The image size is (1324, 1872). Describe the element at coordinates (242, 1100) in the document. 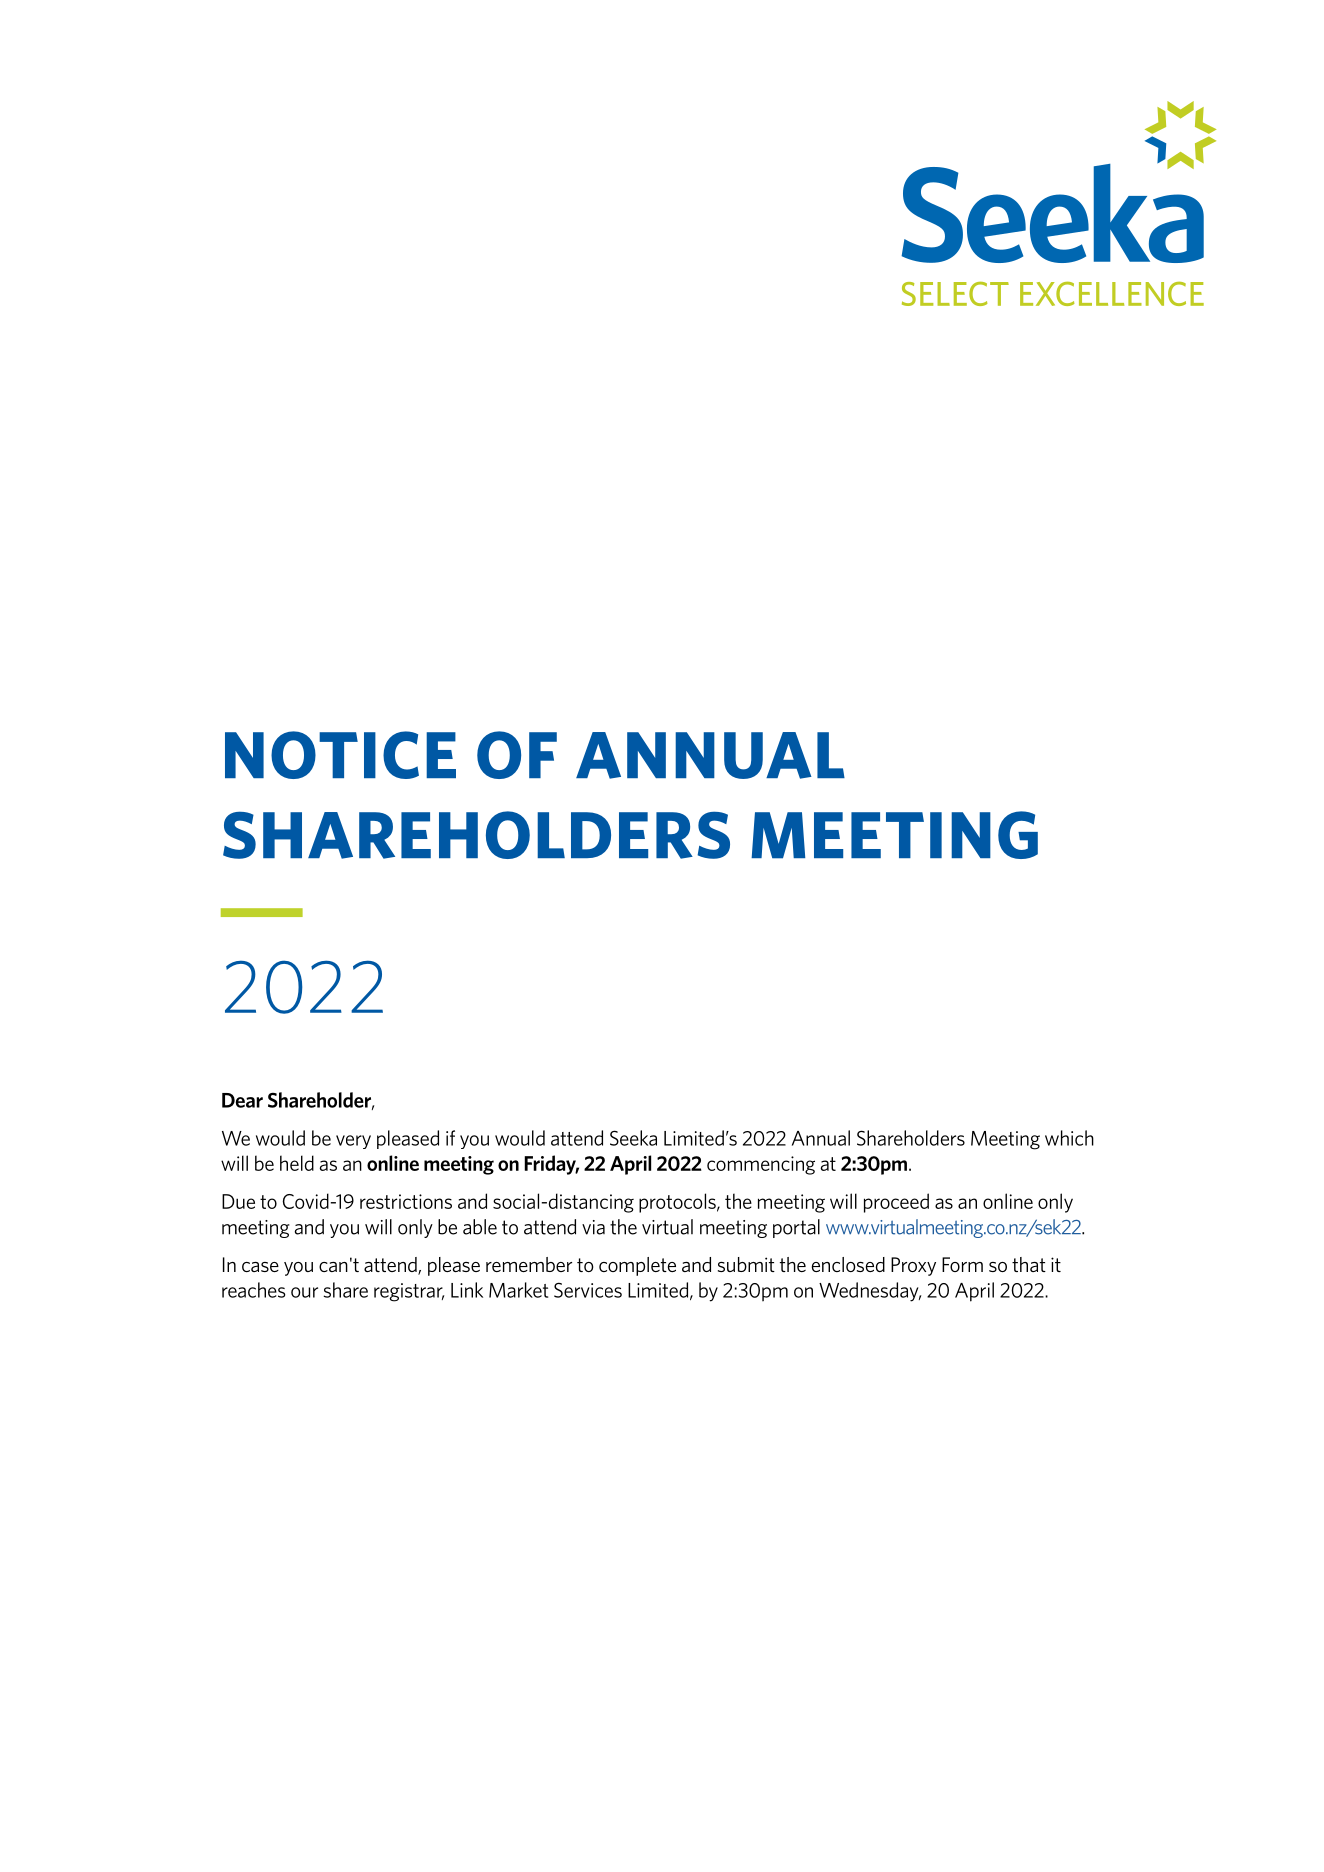

I see `Dear` at that location.
